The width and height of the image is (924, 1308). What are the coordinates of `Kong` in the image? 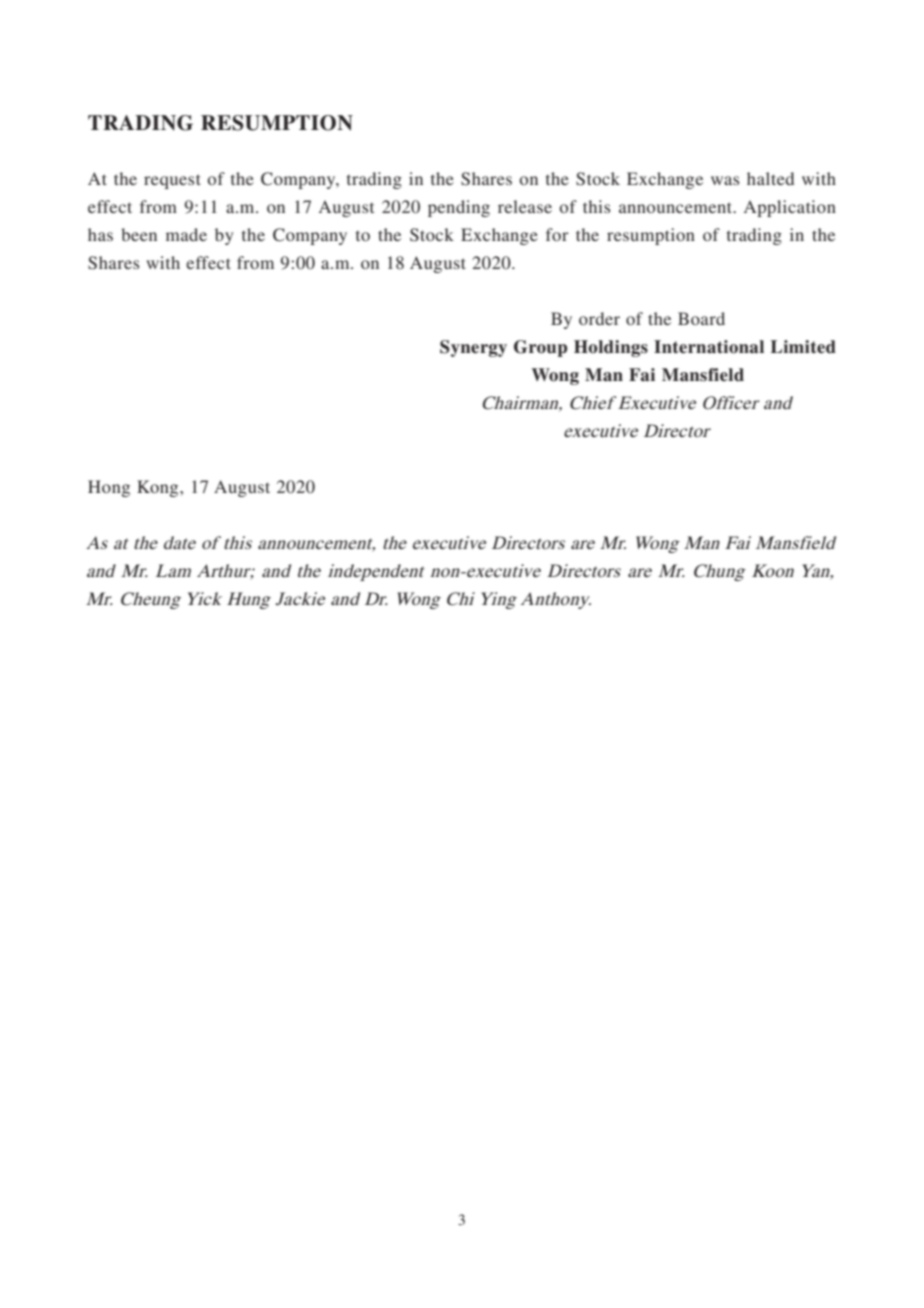 It's located at (159, 488).
